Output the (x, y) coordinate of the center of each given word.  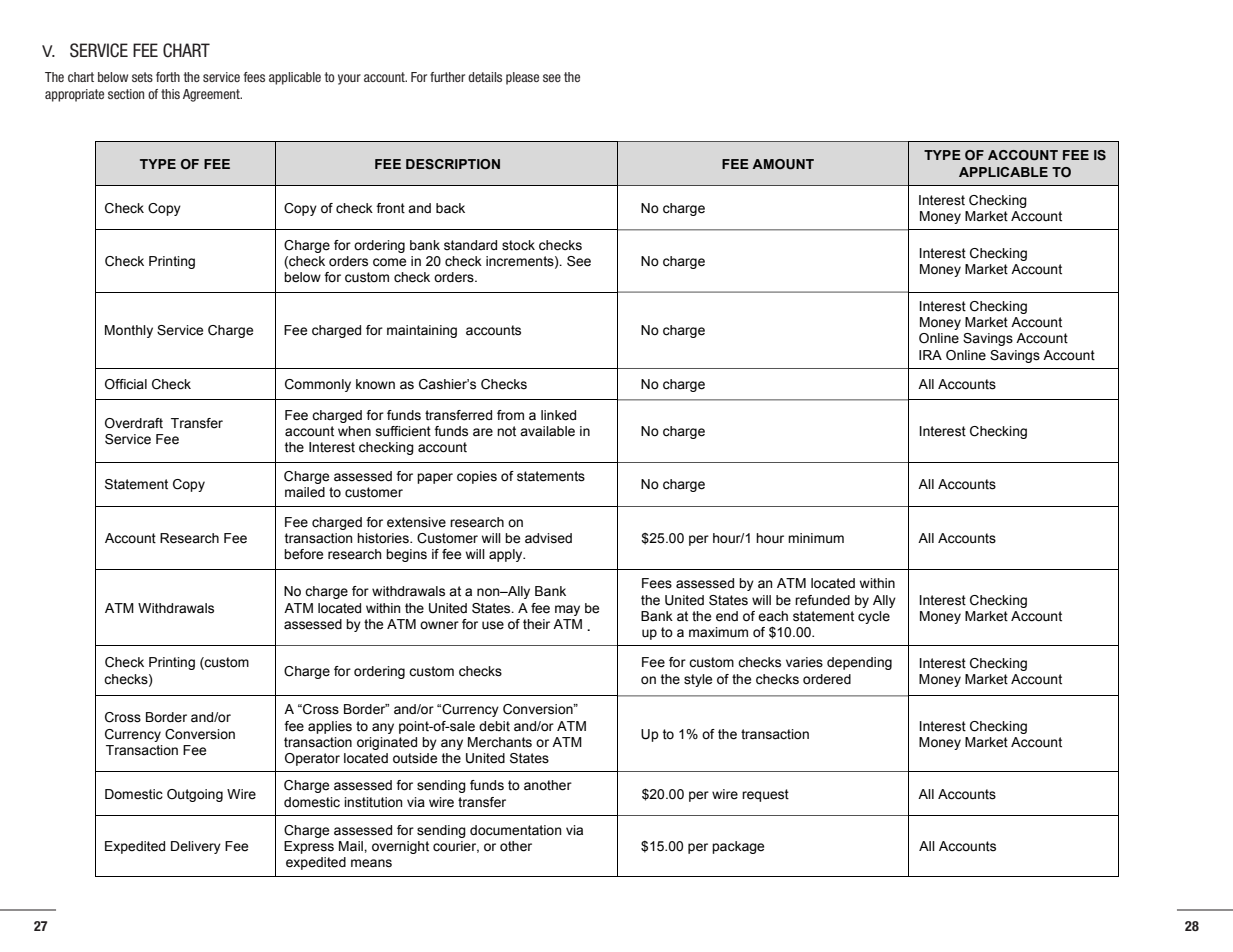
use (493, 625)
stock (518, 245)
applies (330, 727)
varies (804, 662)
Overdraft (134, 423)
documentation (515, 830)
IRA (930, 355)
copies (477, 477)
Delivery (196, 847)
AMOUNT (783, 164)
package (738, 847)
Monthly (129, 331)
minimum (816, 538)
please (522, 78)
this (170, 94)
